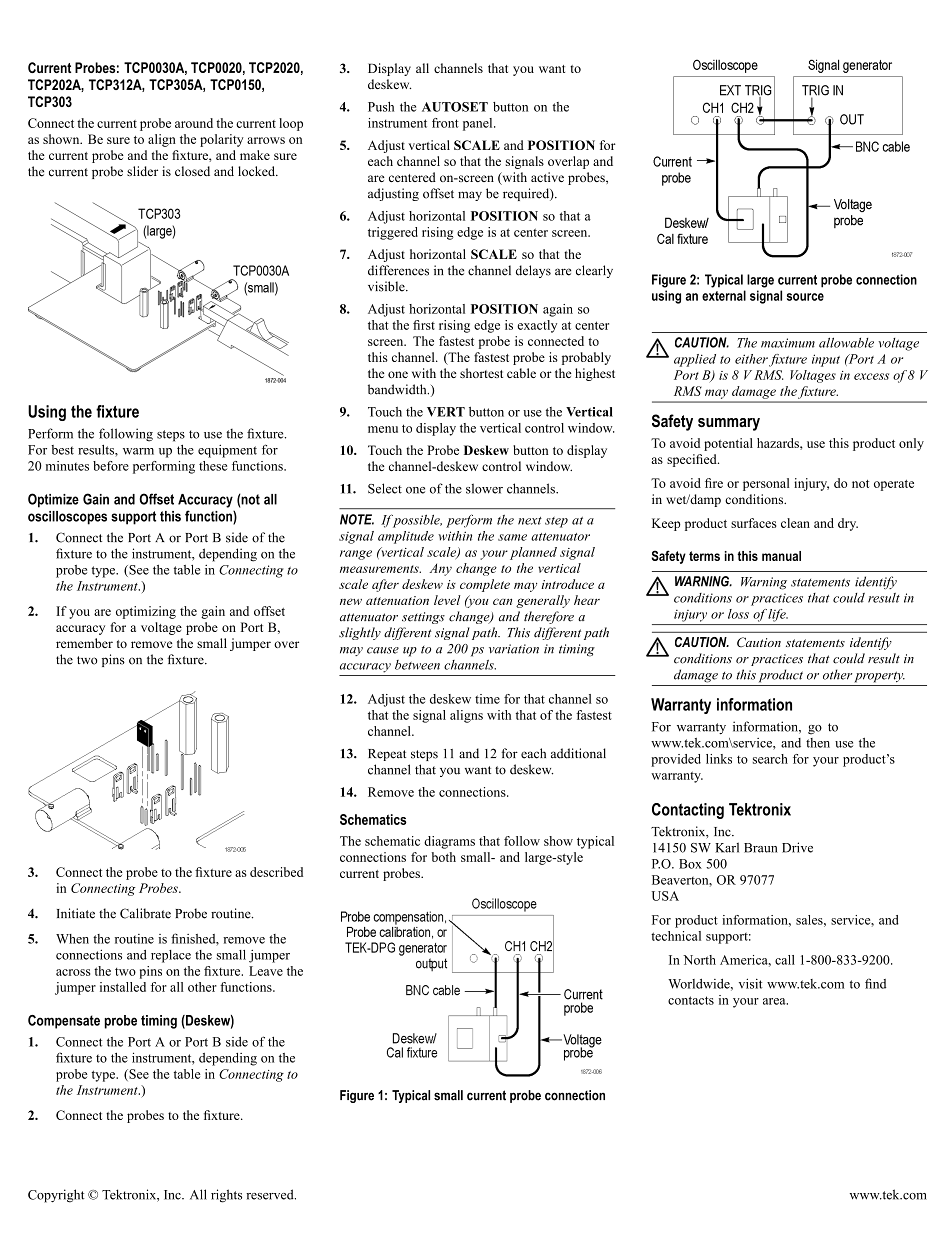 This document has height=1233, width=952. What do you see at coordinates (479, 124) in the document?
I see `panel` at bounding box center [479, 124].
